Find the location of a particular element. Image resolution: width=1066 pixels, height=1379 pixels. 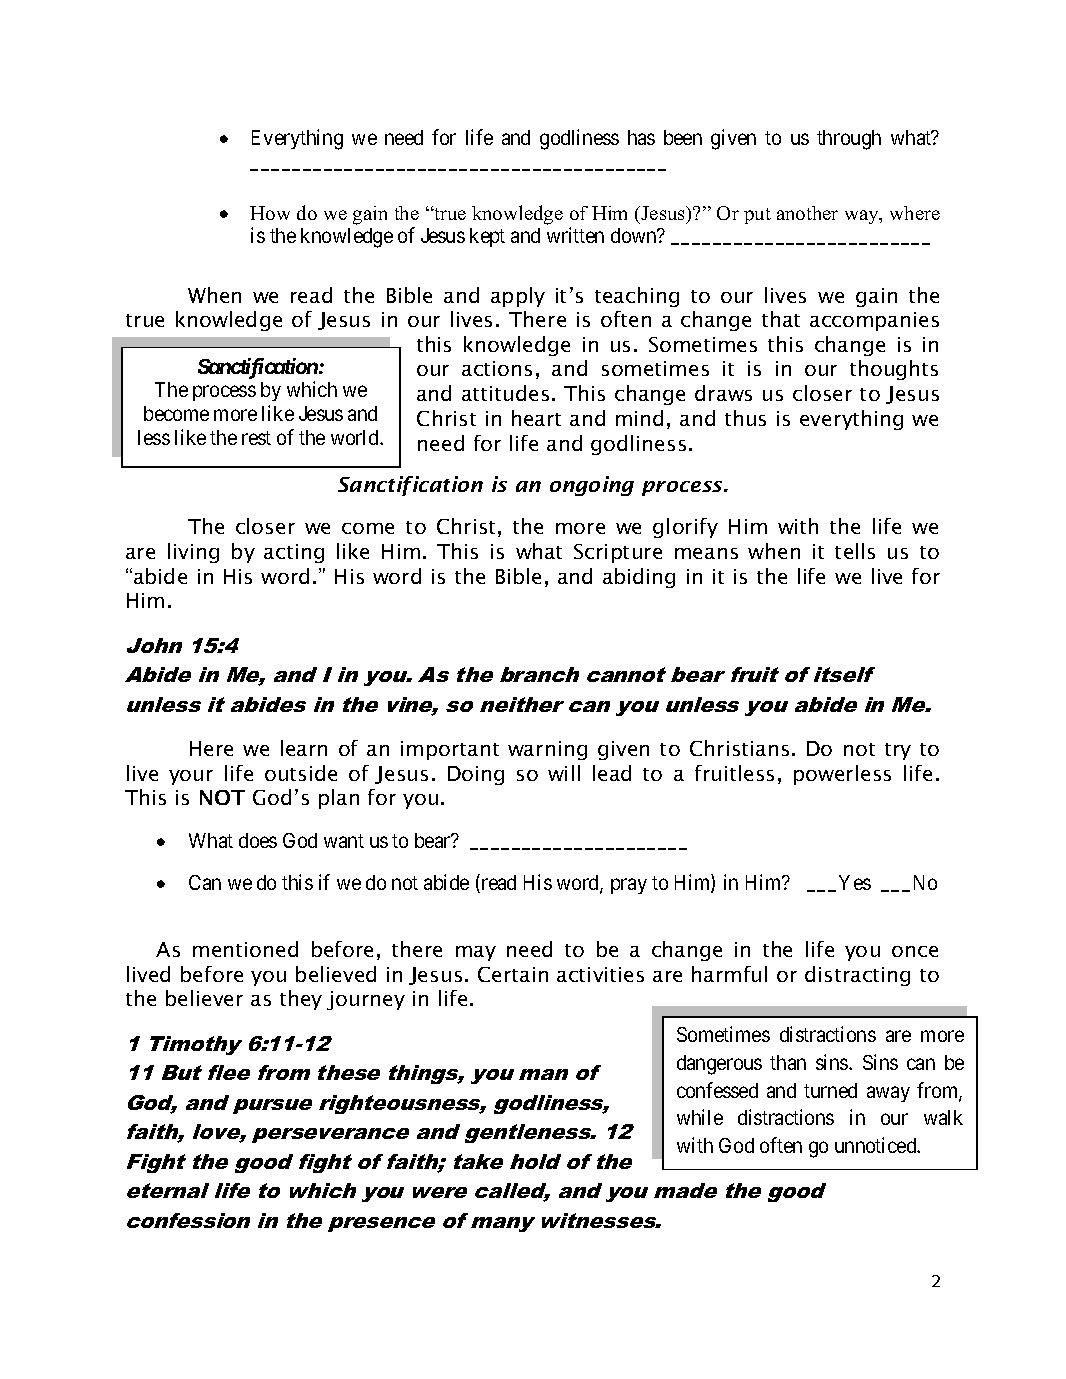

they is located at coordinates (301, 1000).
